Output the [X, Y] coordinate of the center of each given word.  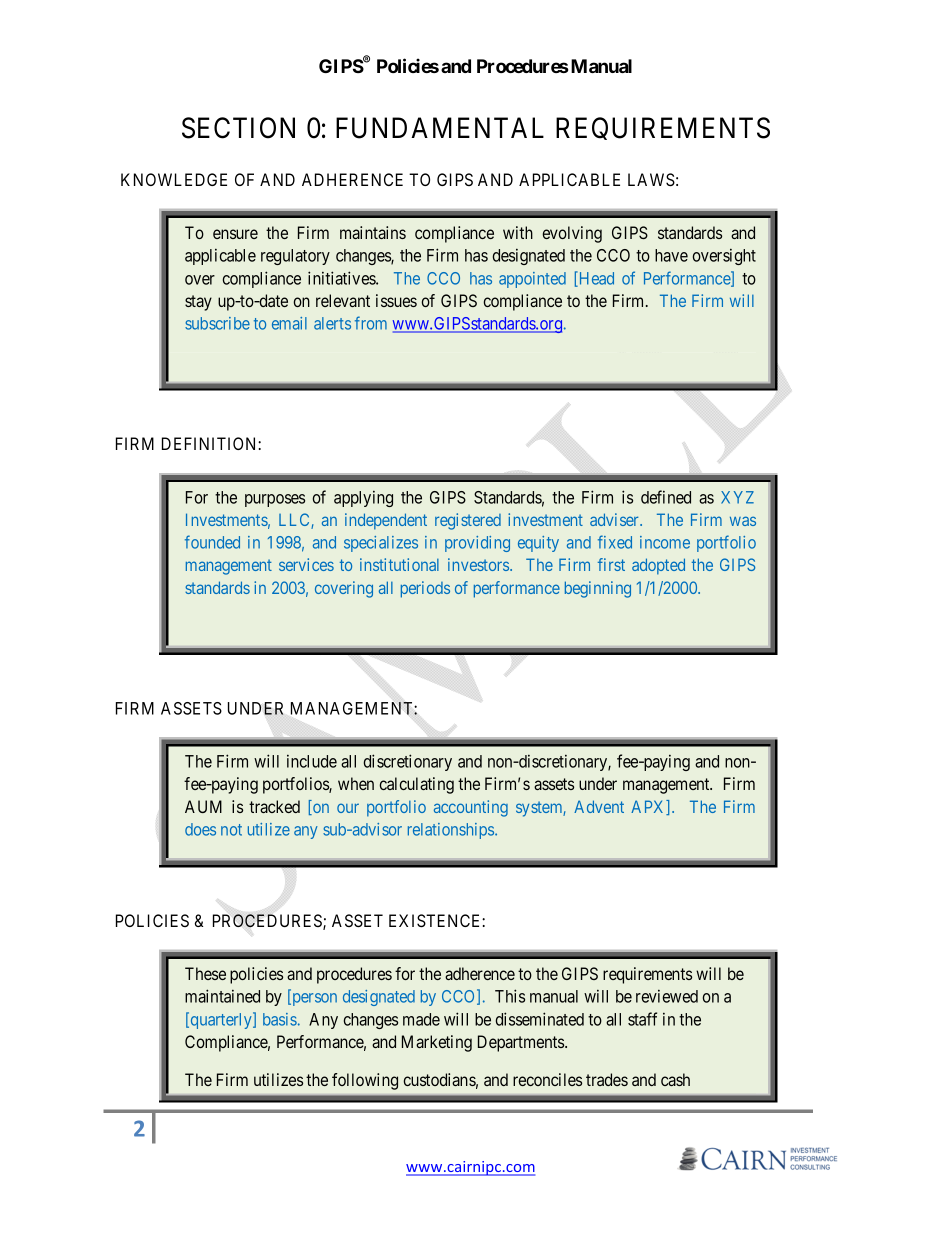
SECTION [238, 128]
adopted [658, 566]
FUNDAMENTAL [440, 128]
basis [280, 1019]
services [306, 564]
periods [425, 589]
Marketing [437, 1043]
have [671, 255]
